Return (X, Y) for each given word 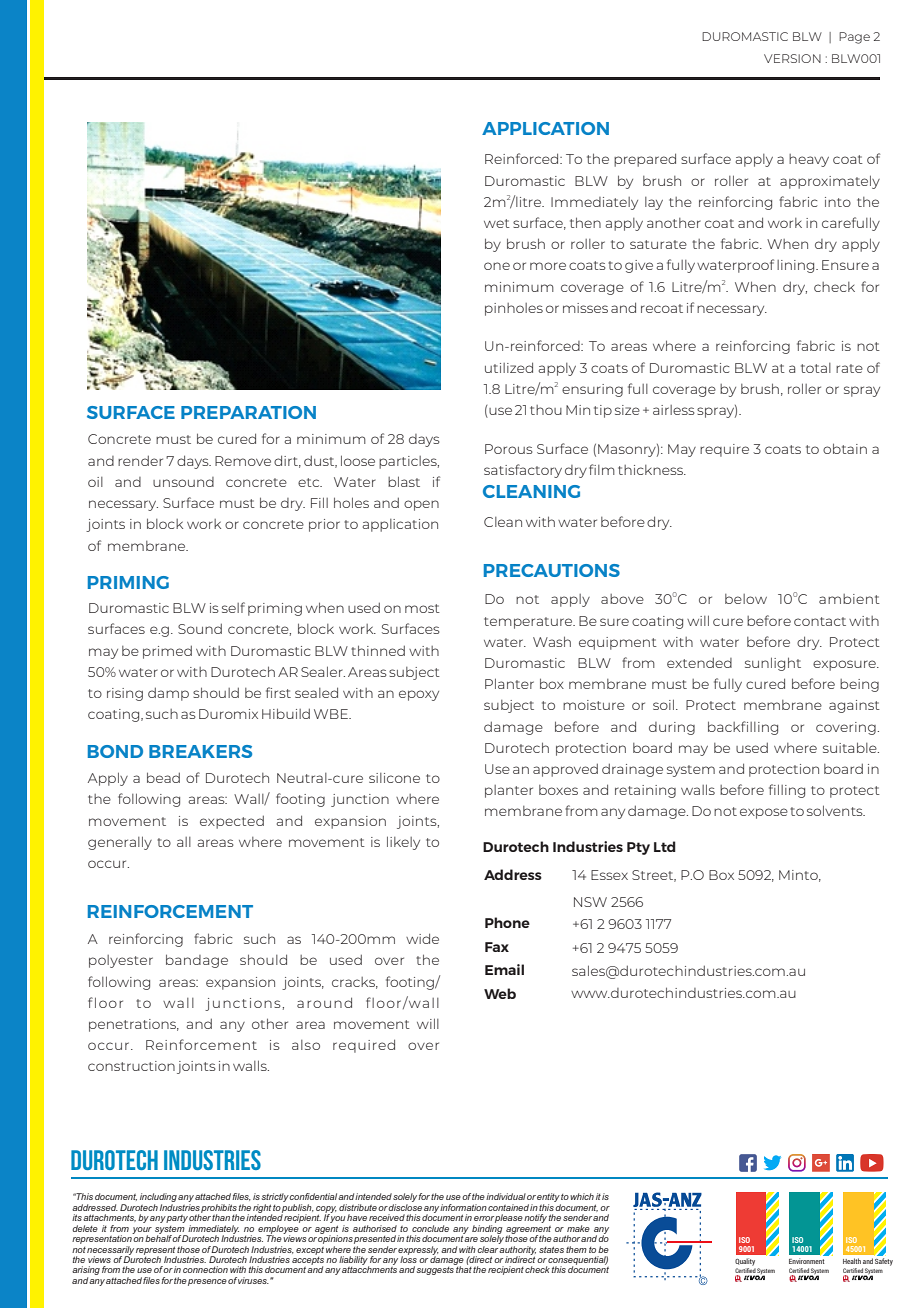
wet (497, 223)
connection (205, 1269)
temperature (529, 623)
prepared (645, 160)
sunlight (773, 664)
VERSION (792, 58)
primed (167, 652)
